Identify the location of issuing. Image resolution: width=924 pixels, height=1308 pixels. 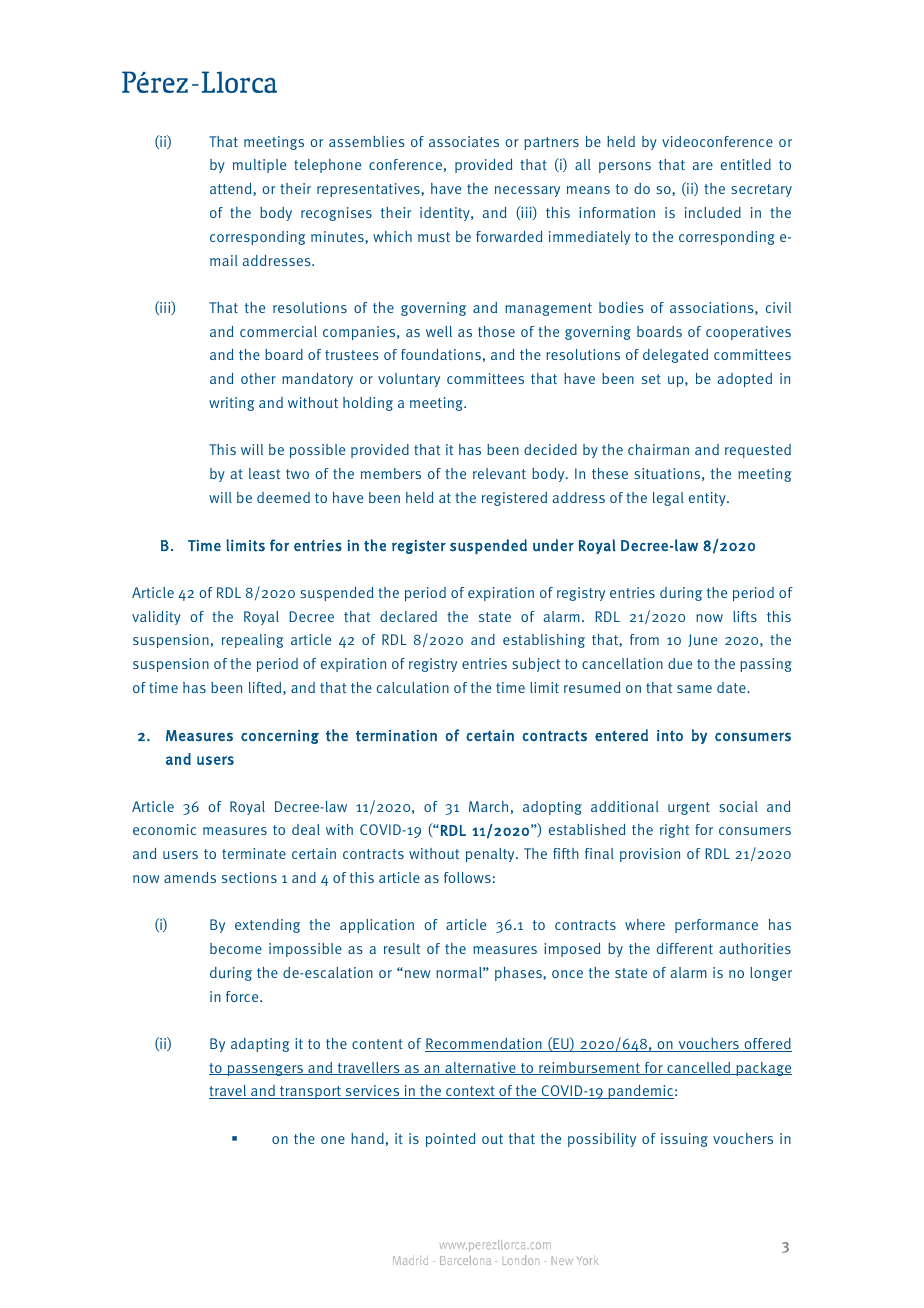
(684, 1140).
